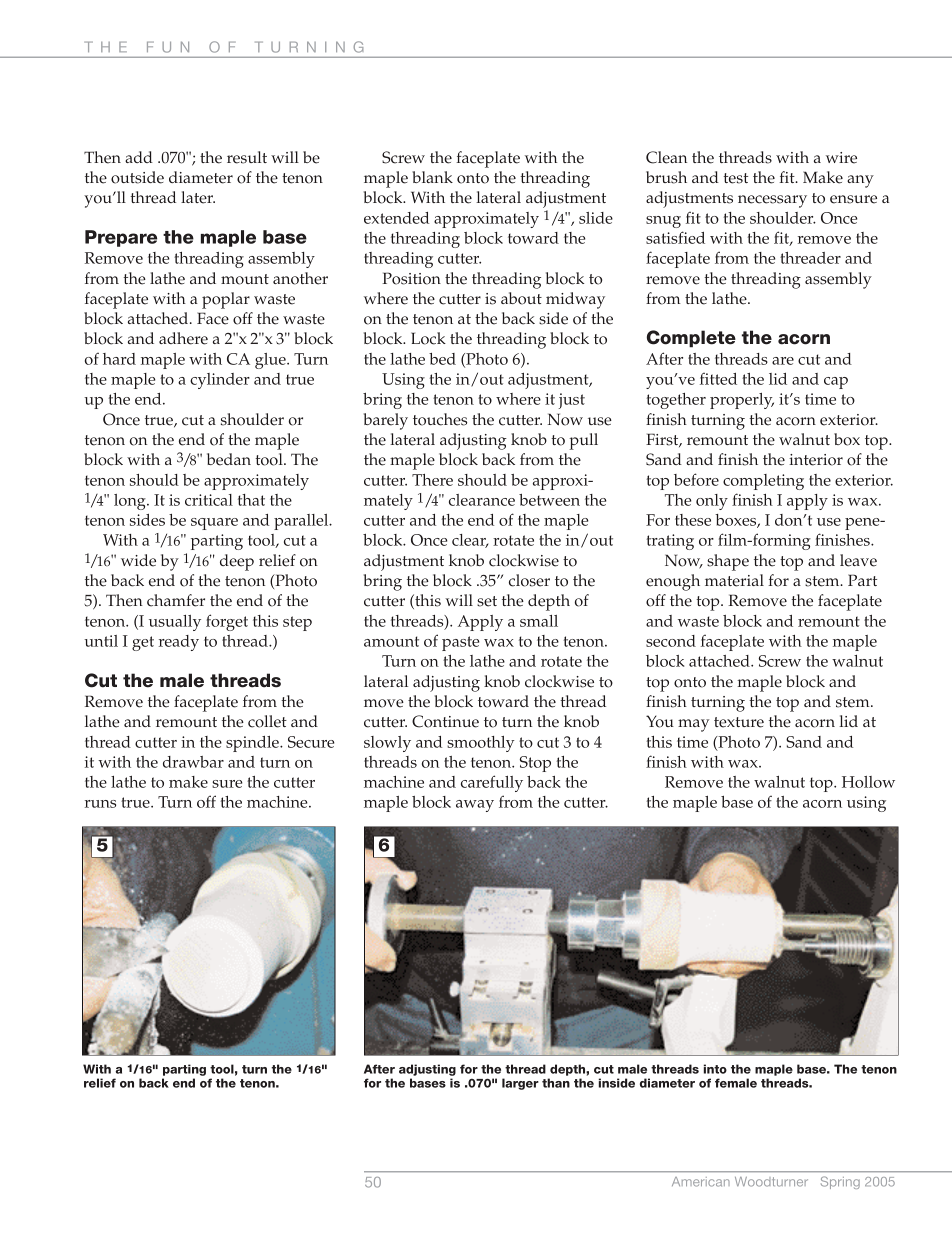 The width and height of the screenshot is (952, 1246). Describe the element at coordinates (739, 722) in the screenshot. I see `texture` at that location.
